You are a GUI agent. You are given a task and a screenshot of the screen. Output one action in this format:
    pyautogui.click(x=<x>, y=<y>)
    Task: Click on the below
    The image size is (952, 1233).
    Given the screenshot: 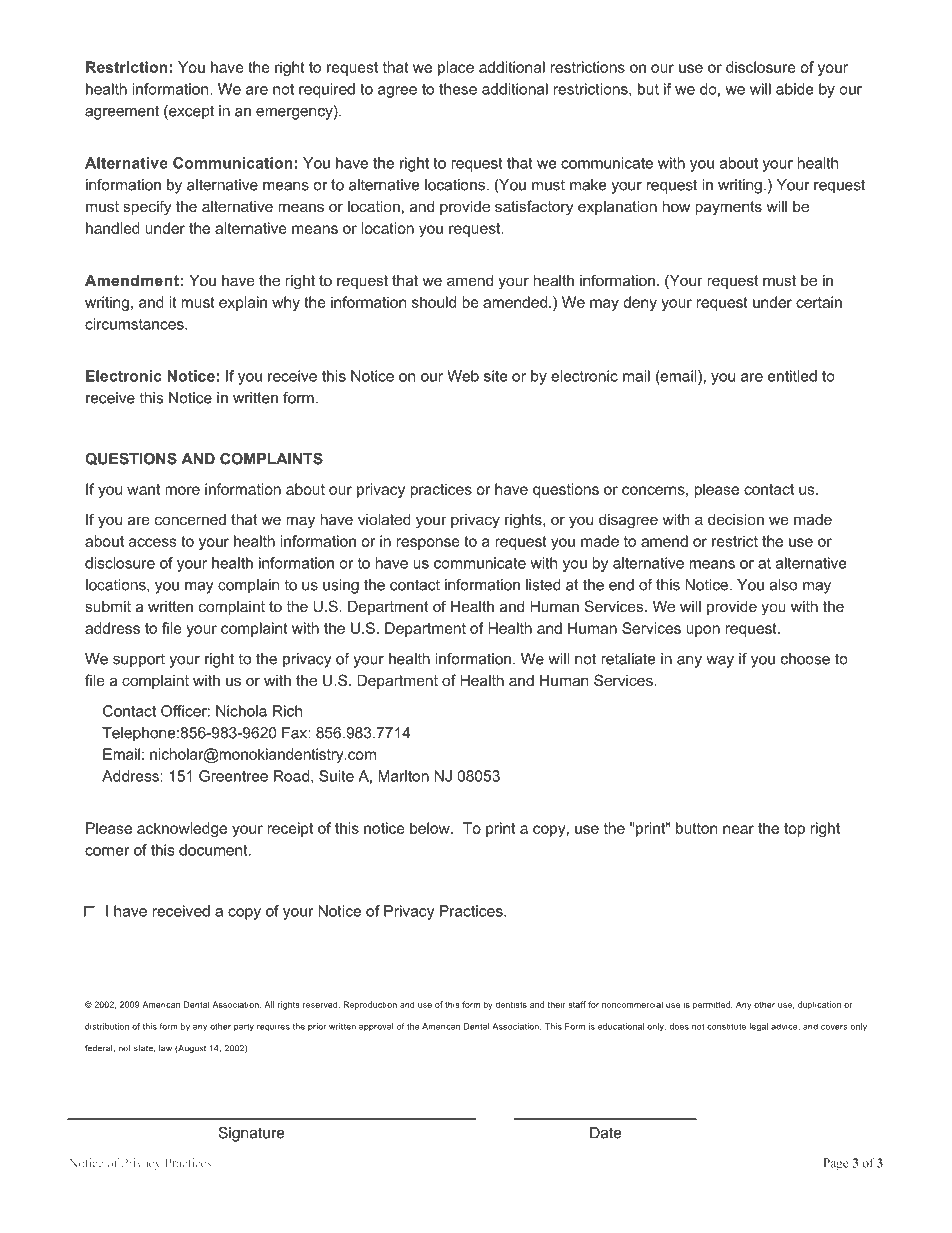 What is the action you would take?
    pyautogui.click(x=431, y=828)
